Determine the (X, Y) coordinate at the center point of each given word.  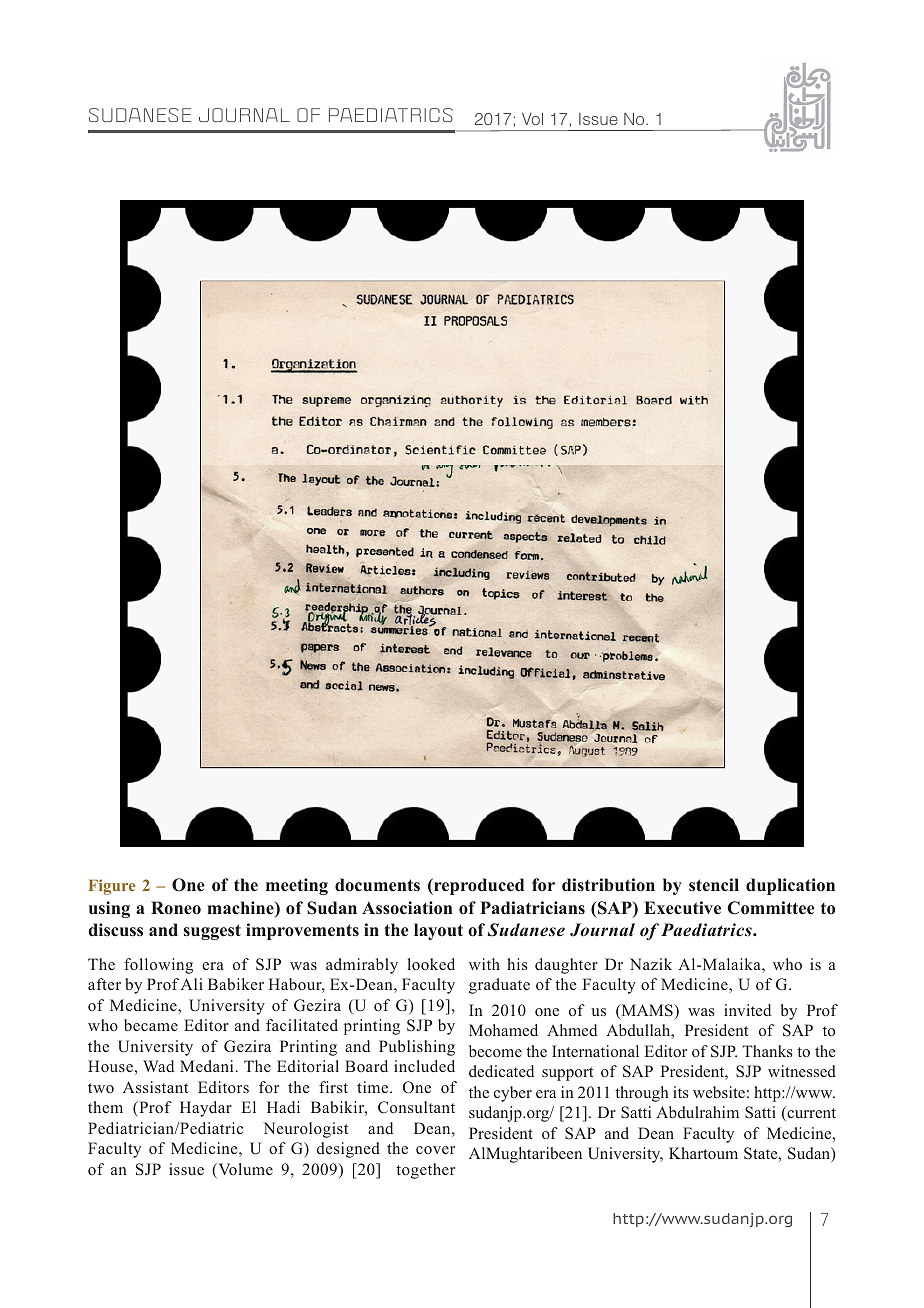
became (151, 1025)
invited (747, 1010)
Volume (244, 1170)
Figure (112, 887)
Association (407, 908)
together (425, 1171)
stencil (714, 885)
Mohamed (503, 1030)
